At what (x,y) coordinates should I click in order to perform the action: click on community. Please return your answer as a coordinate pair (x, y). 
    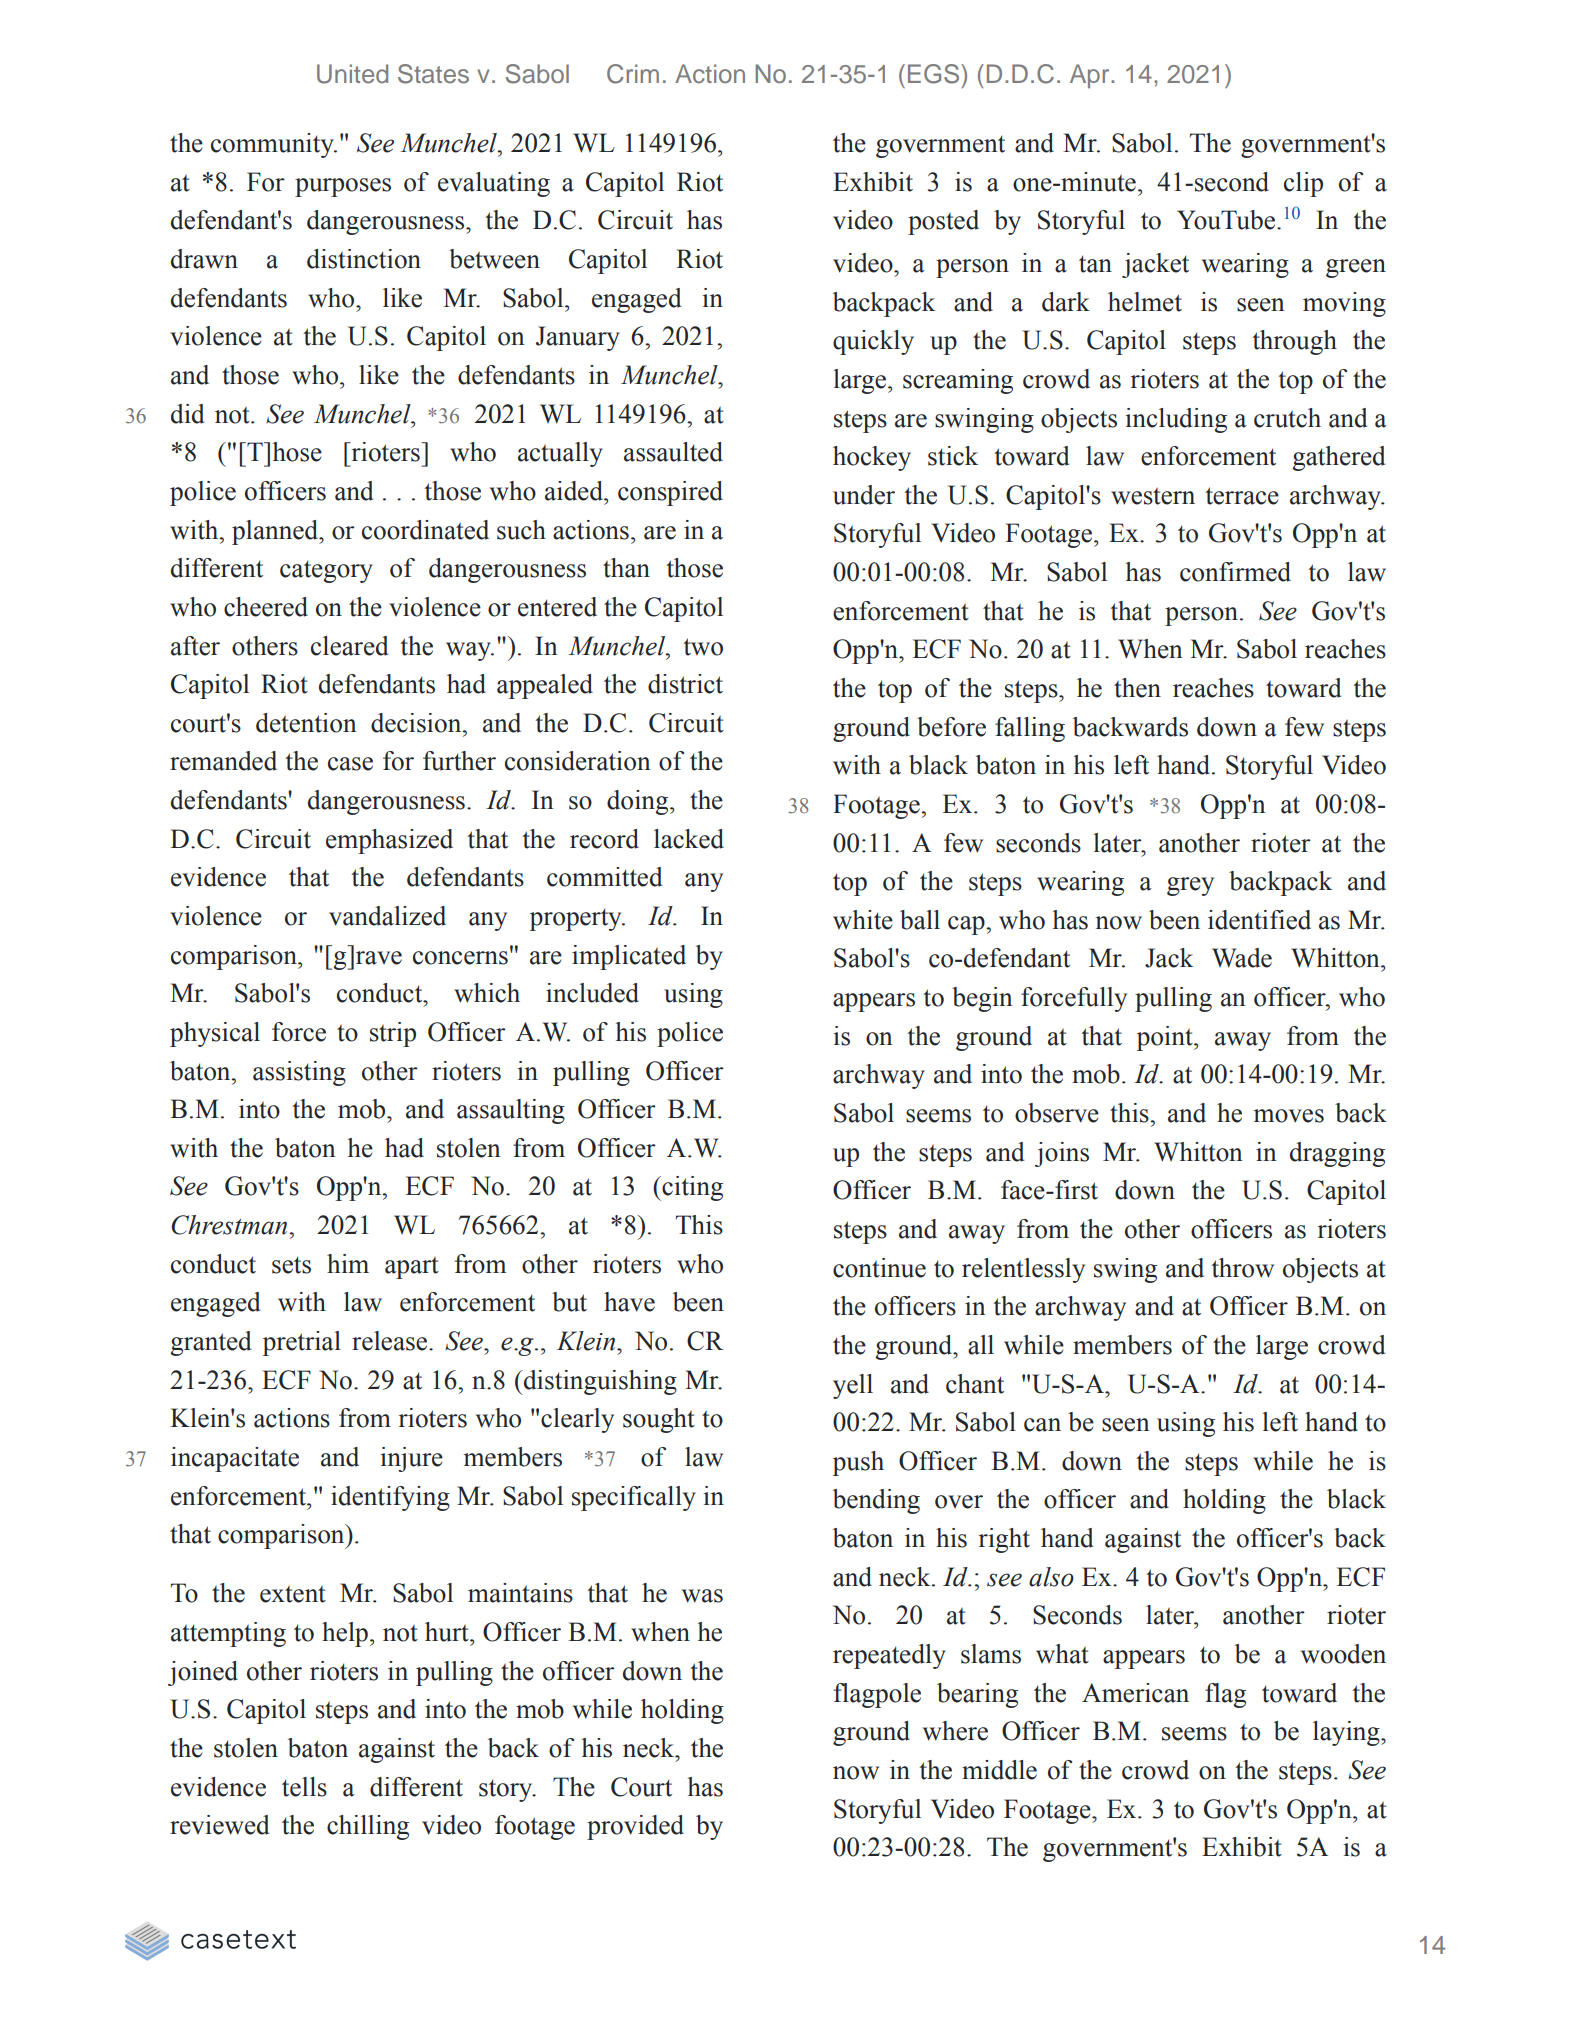
    Looking at the image, I should click on (273, 145).
